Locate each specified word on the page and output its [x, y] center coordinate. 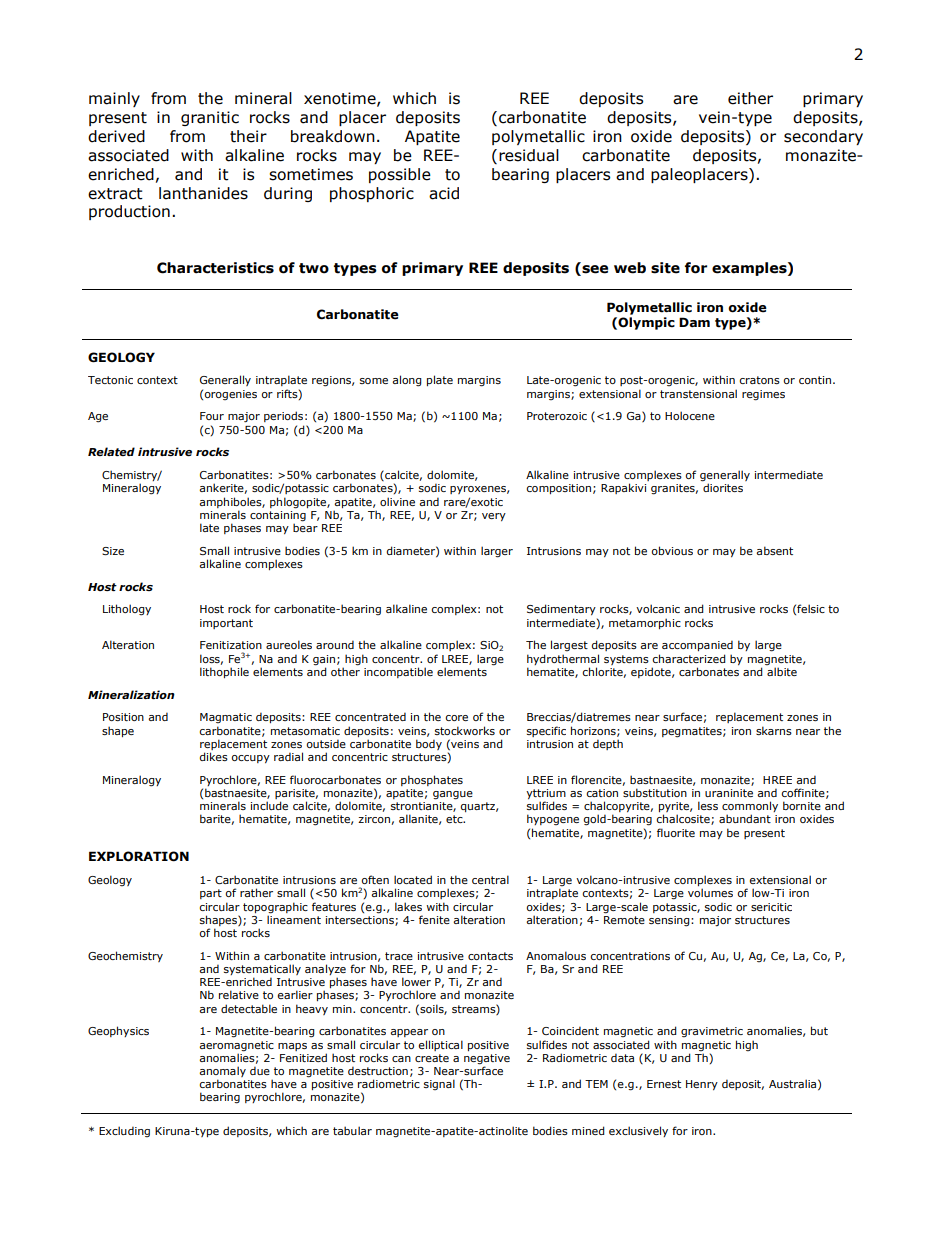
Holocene [690, 415]
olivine [397, 501]
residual [529, 155]
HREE [777, 780]
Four [212, 416]
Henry [702, 1085]
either [750, 98]
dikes [213, 756]
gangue [453, 795]
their [248, 136]
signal [439, 1084]
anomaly [222, 1073]
